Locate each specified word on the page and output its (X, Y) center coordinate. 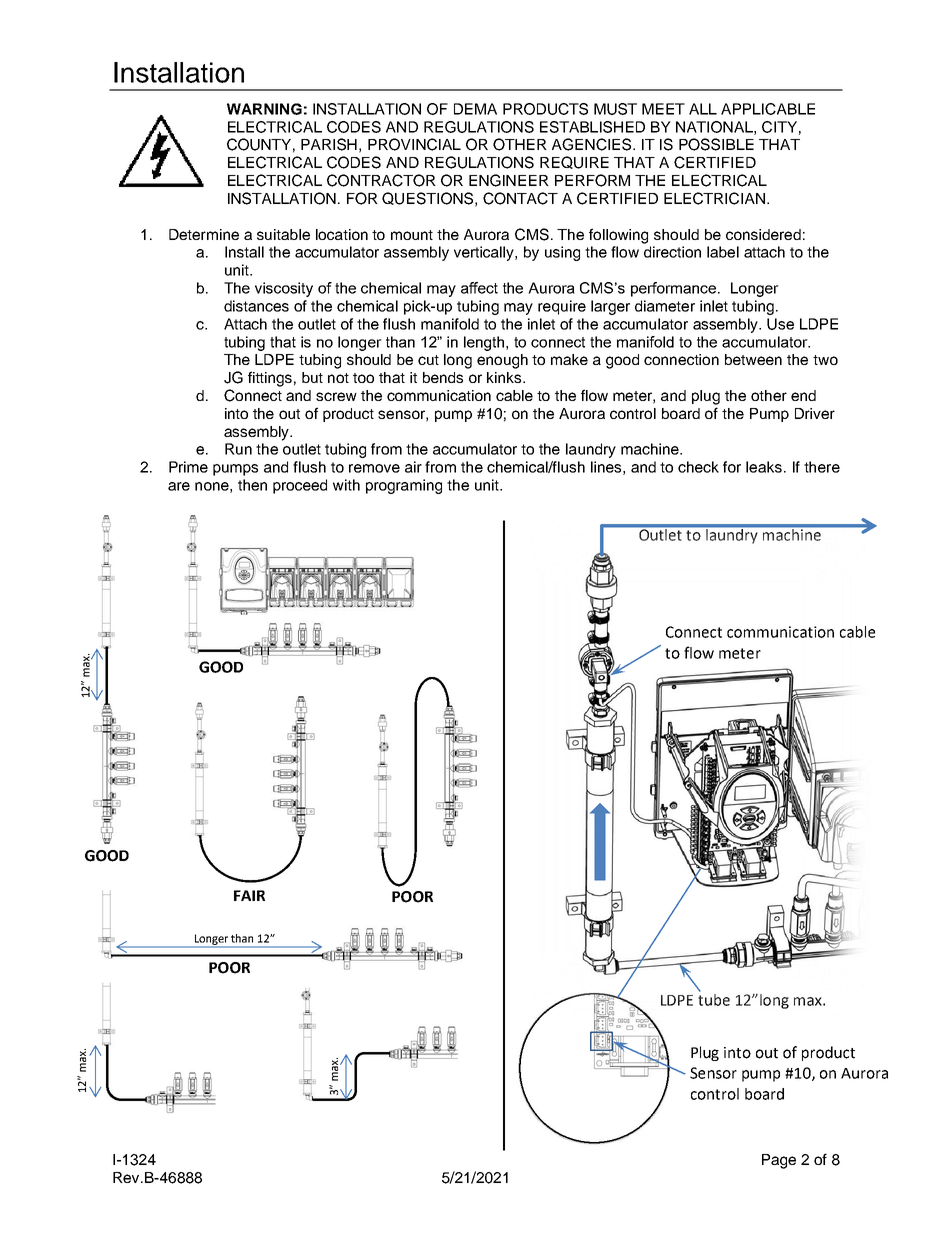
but (312, 377)
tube (714, 998)
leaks (764, 467)
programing (404, 486)
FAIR (249, 895)
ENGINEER (509, 180)
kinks (505, 377)
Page (779, 1161)
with (346, 485)
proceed (300, 486)
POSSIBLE (716, 144)
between (753, 359)
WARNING (264, 109)
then (252, 485)
